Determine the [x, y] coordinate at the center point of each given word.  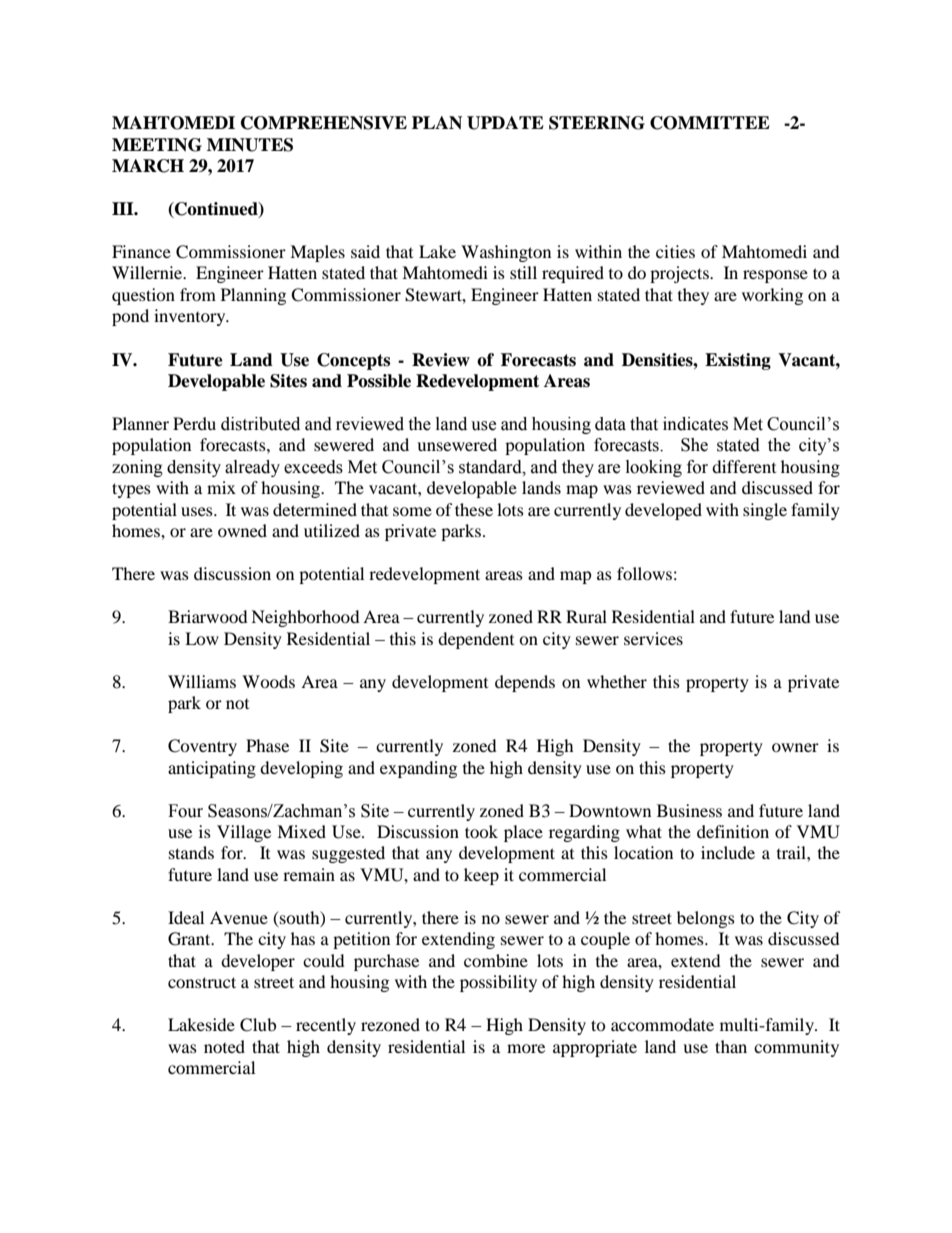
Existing [738, 361]
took [481, 831]
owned [242, 530]
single [765, 511]
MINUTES [250, 145]
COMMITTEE [710, 123]
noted [224, 1046]
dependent [476, 640]
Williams [202, 681]
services [653, 638]
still [523, 272]
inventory [191, 317]
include [728, 852]
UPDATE [505, 123]
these [474, 509]
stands [191, 852]
